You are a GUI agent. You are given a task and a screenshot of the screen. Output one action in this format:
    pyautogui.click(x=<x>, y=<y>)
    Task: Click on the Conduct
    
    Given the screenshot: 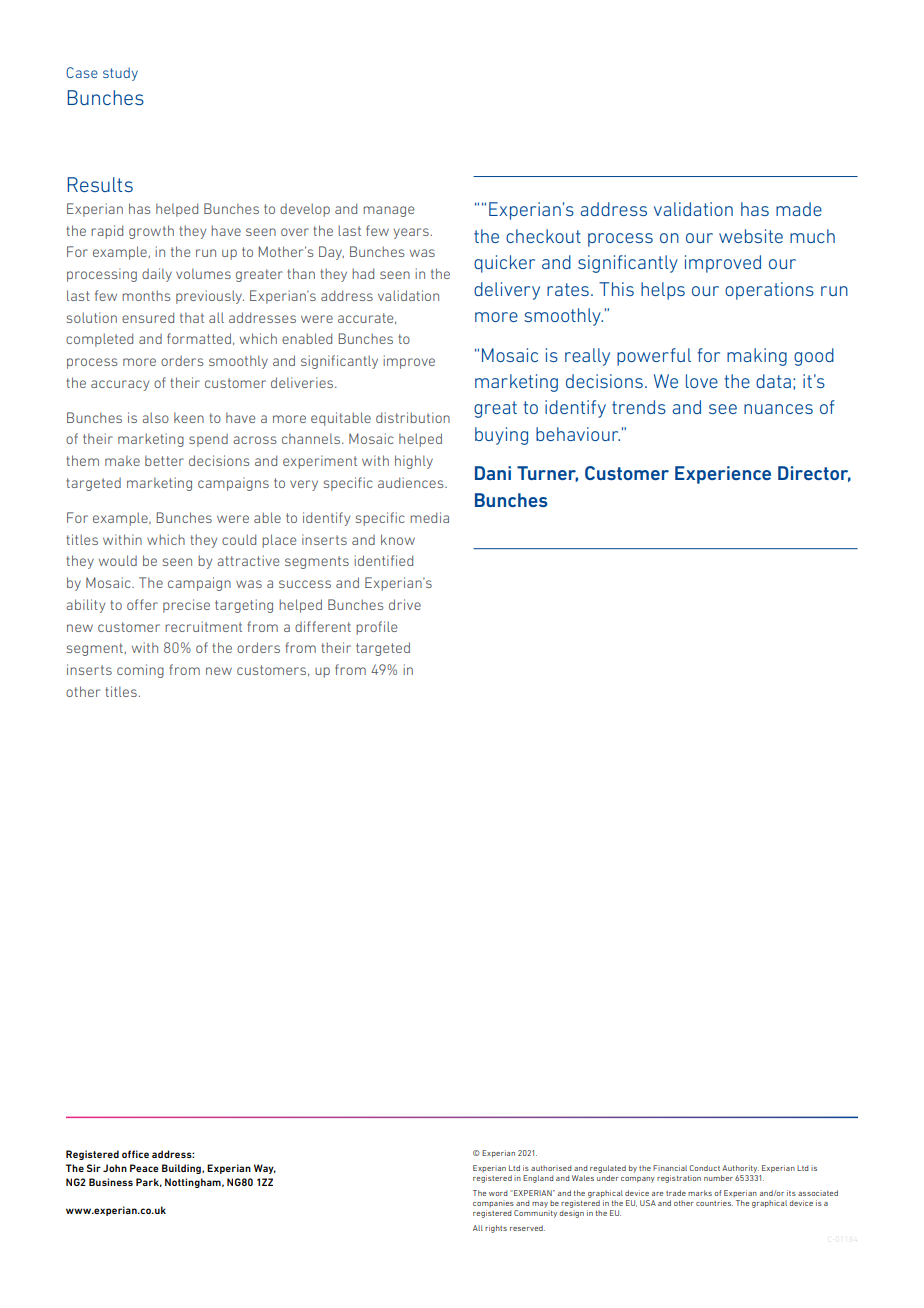 What is the action you would take?
    pyautogui.click(x=704, y=1168)
